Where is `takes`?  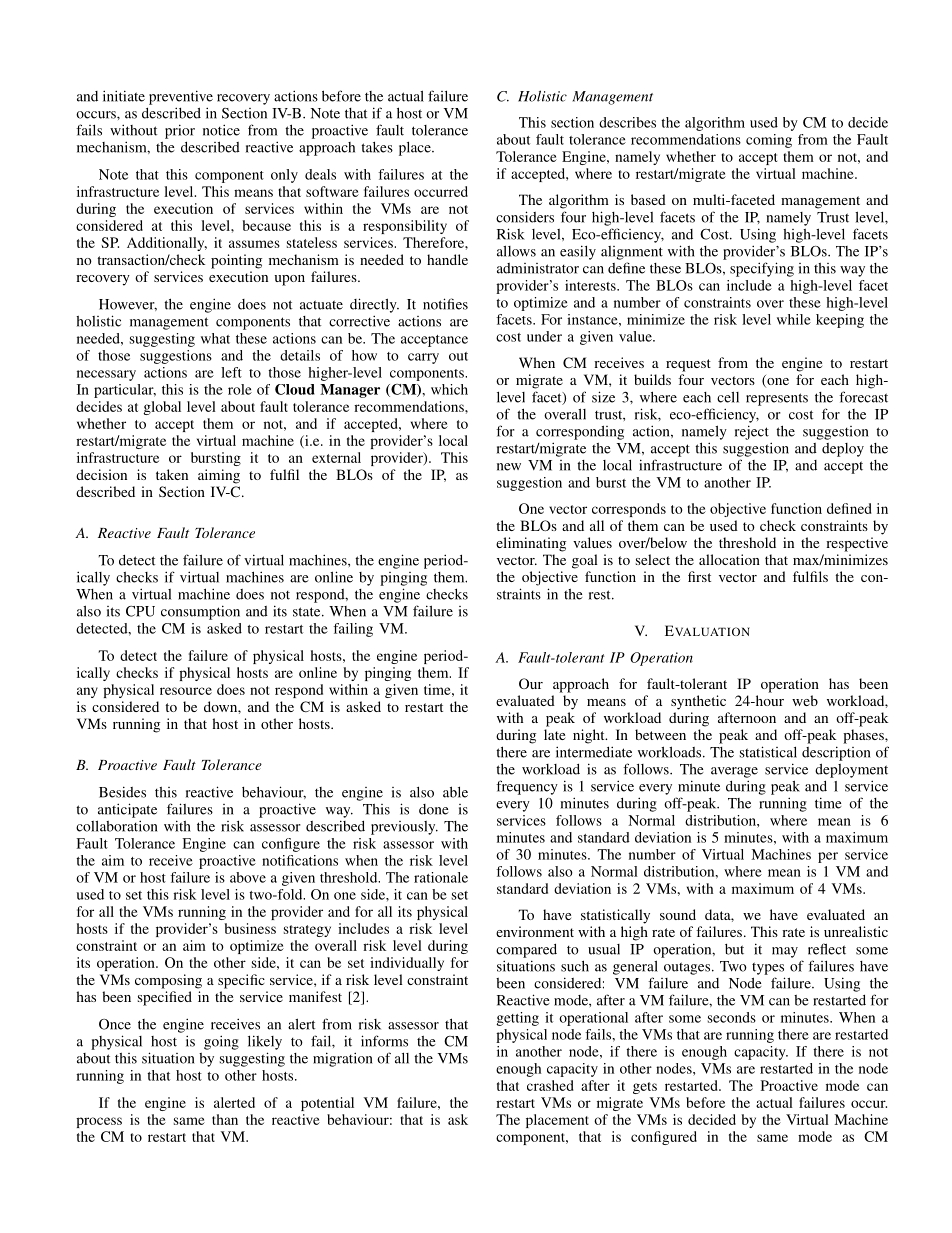 takes is located at coordinates (377, 147).
